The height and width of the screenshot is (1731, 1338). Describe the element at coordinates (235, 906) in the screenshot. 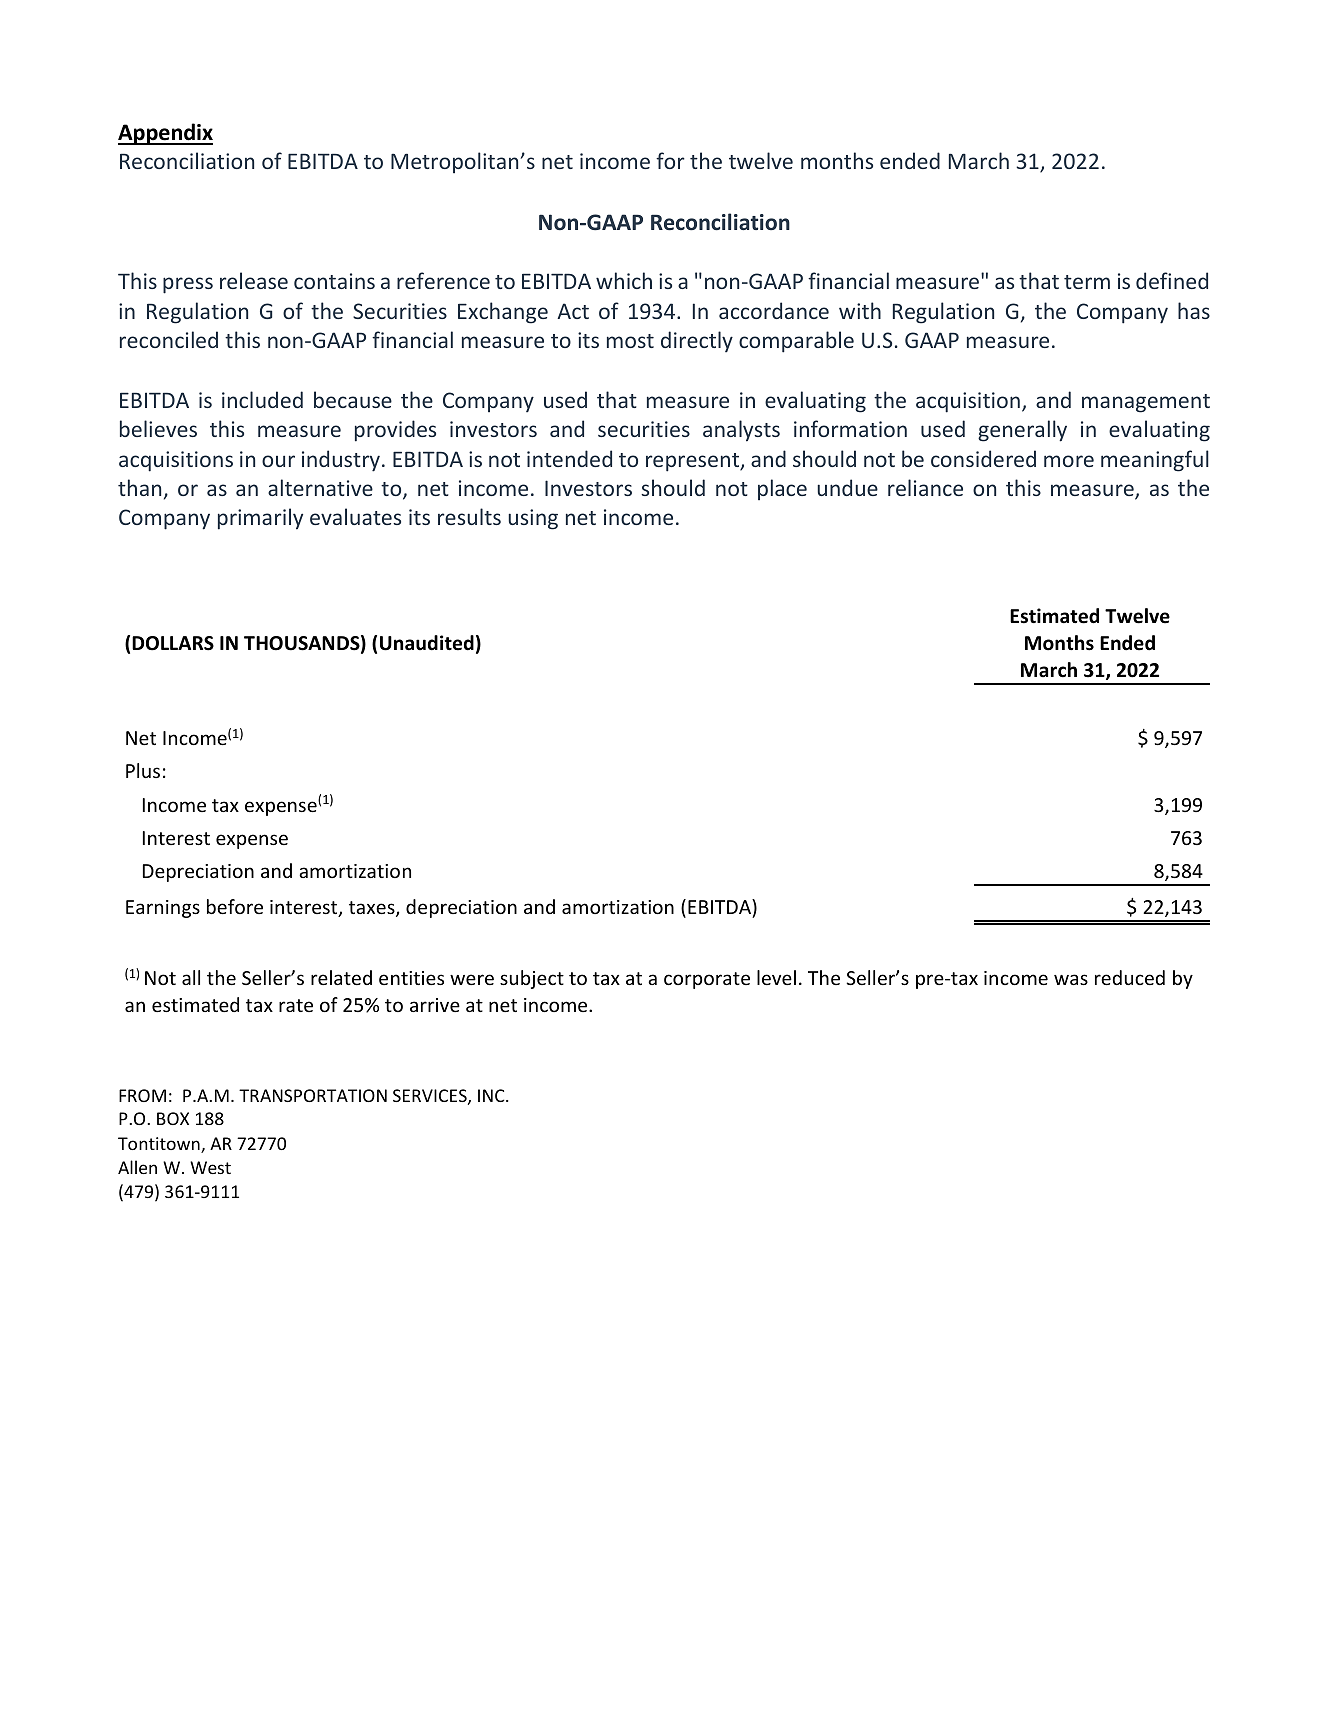

I see `before` at that location.
